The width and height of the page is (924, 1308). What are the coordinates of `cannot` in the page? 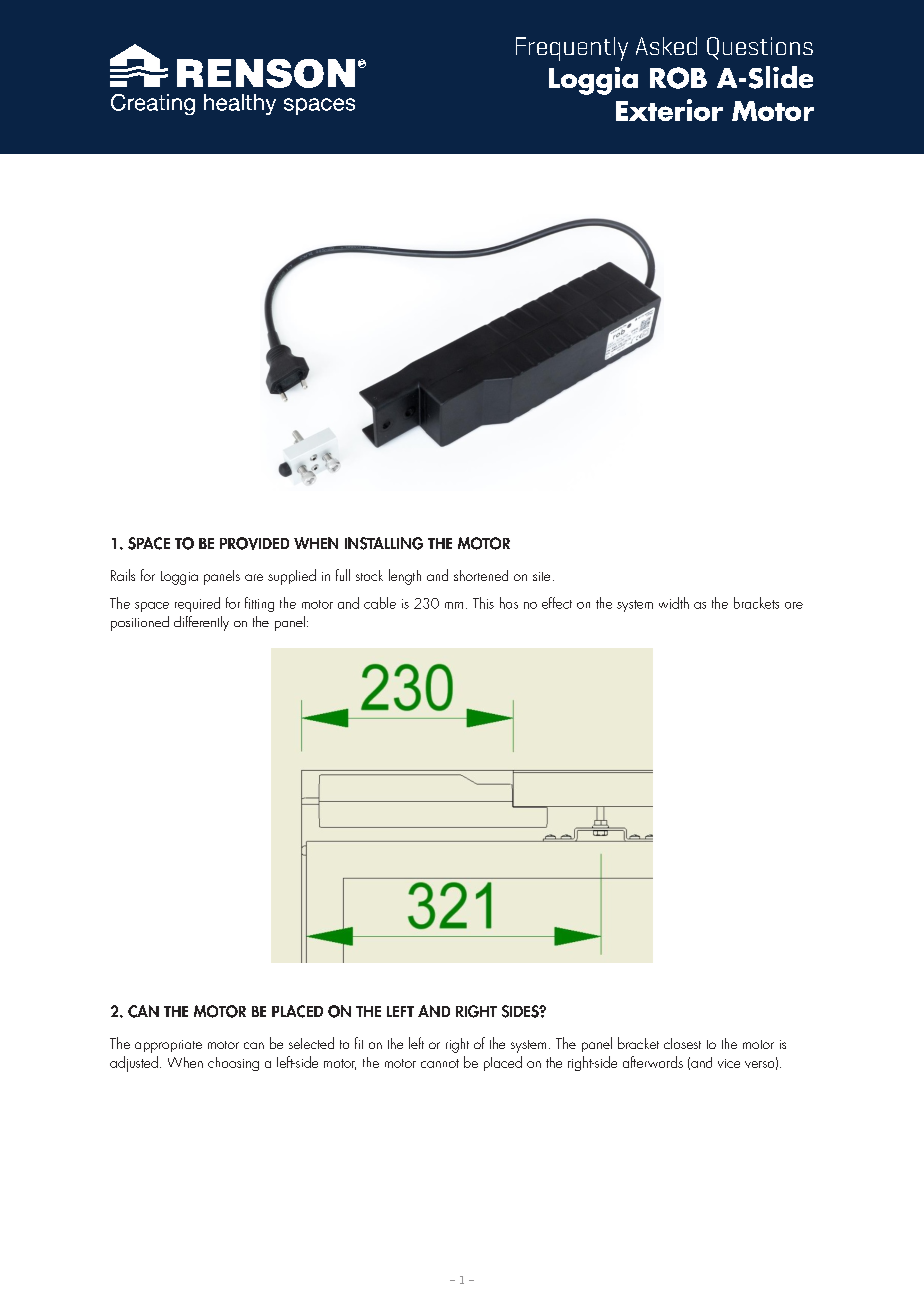 It's located at (440, 1063).
